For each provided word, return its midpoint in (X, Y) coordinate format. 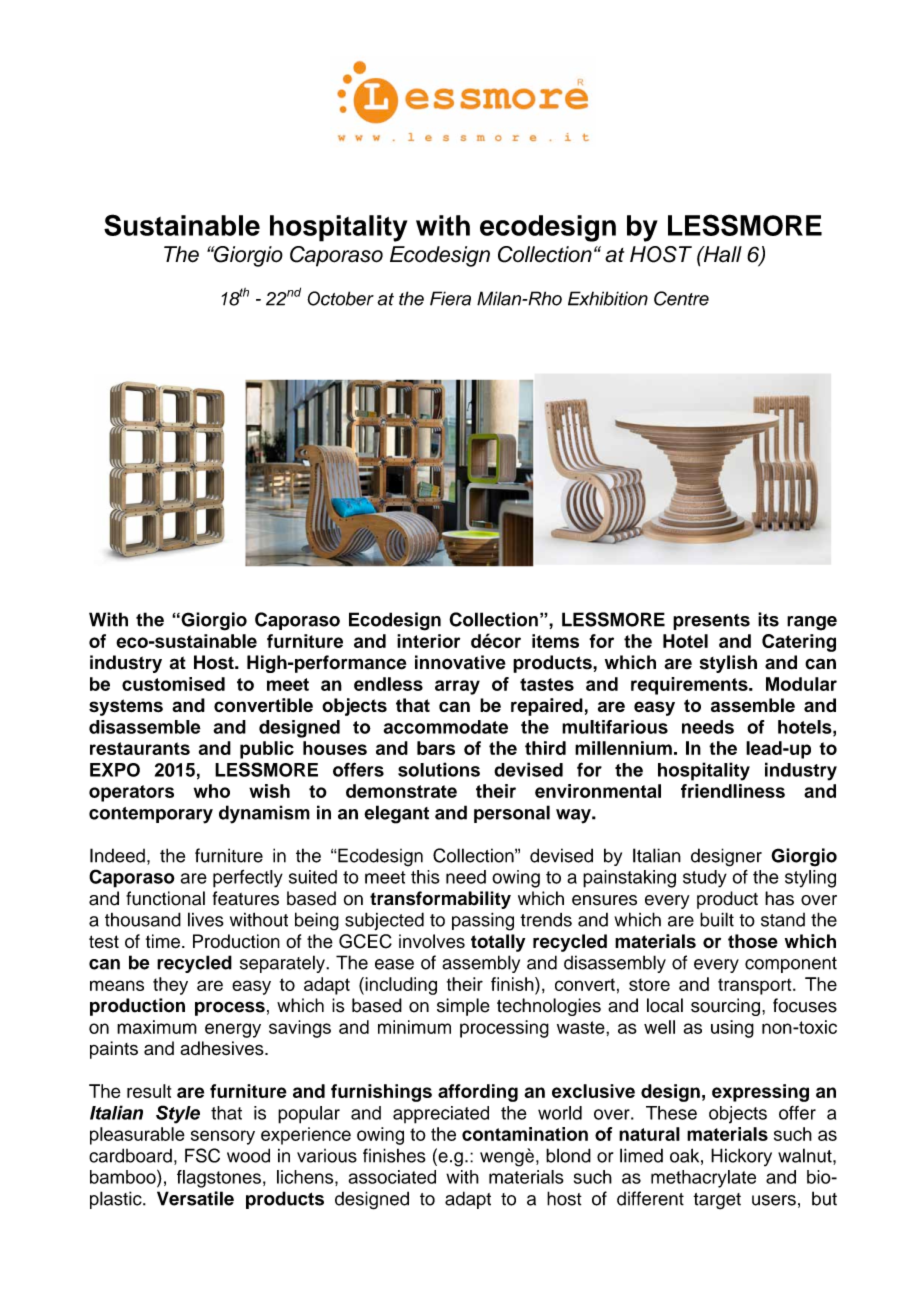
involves (432, 941)
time (163, 941)
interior (428, 641)
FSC (202, 1155)
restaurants (140, 748)
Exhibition (608, 298)
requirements (690, 686)
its (768, 619)
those (753, 941)
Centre (681, 298)
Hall (721, 254)
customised (173, 684)
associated (392, 1177)
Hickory (741, 1157)
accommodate (446, 727)
